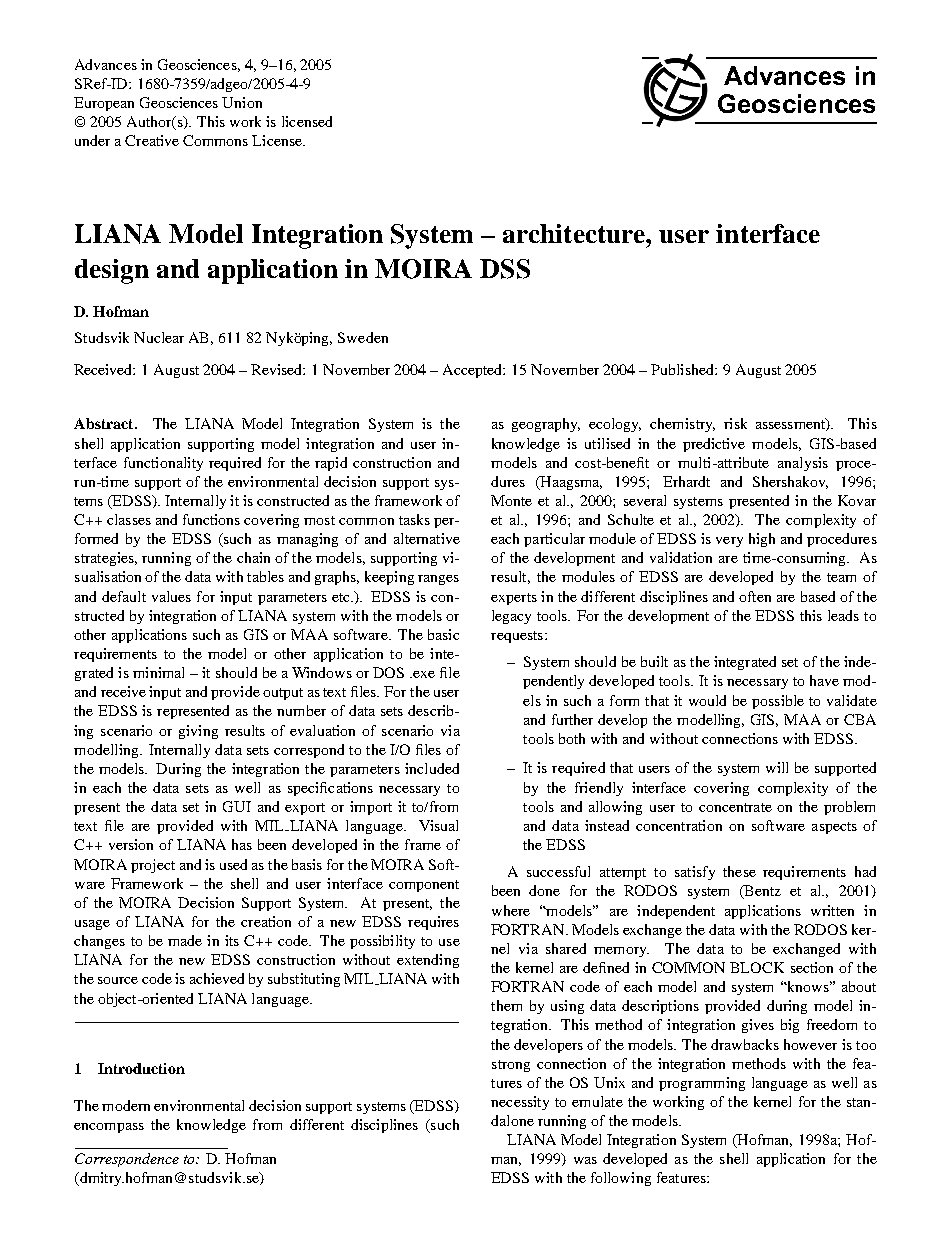 The height and width of the document is (1257, 952). I want to click on these, so click(739, 871).
